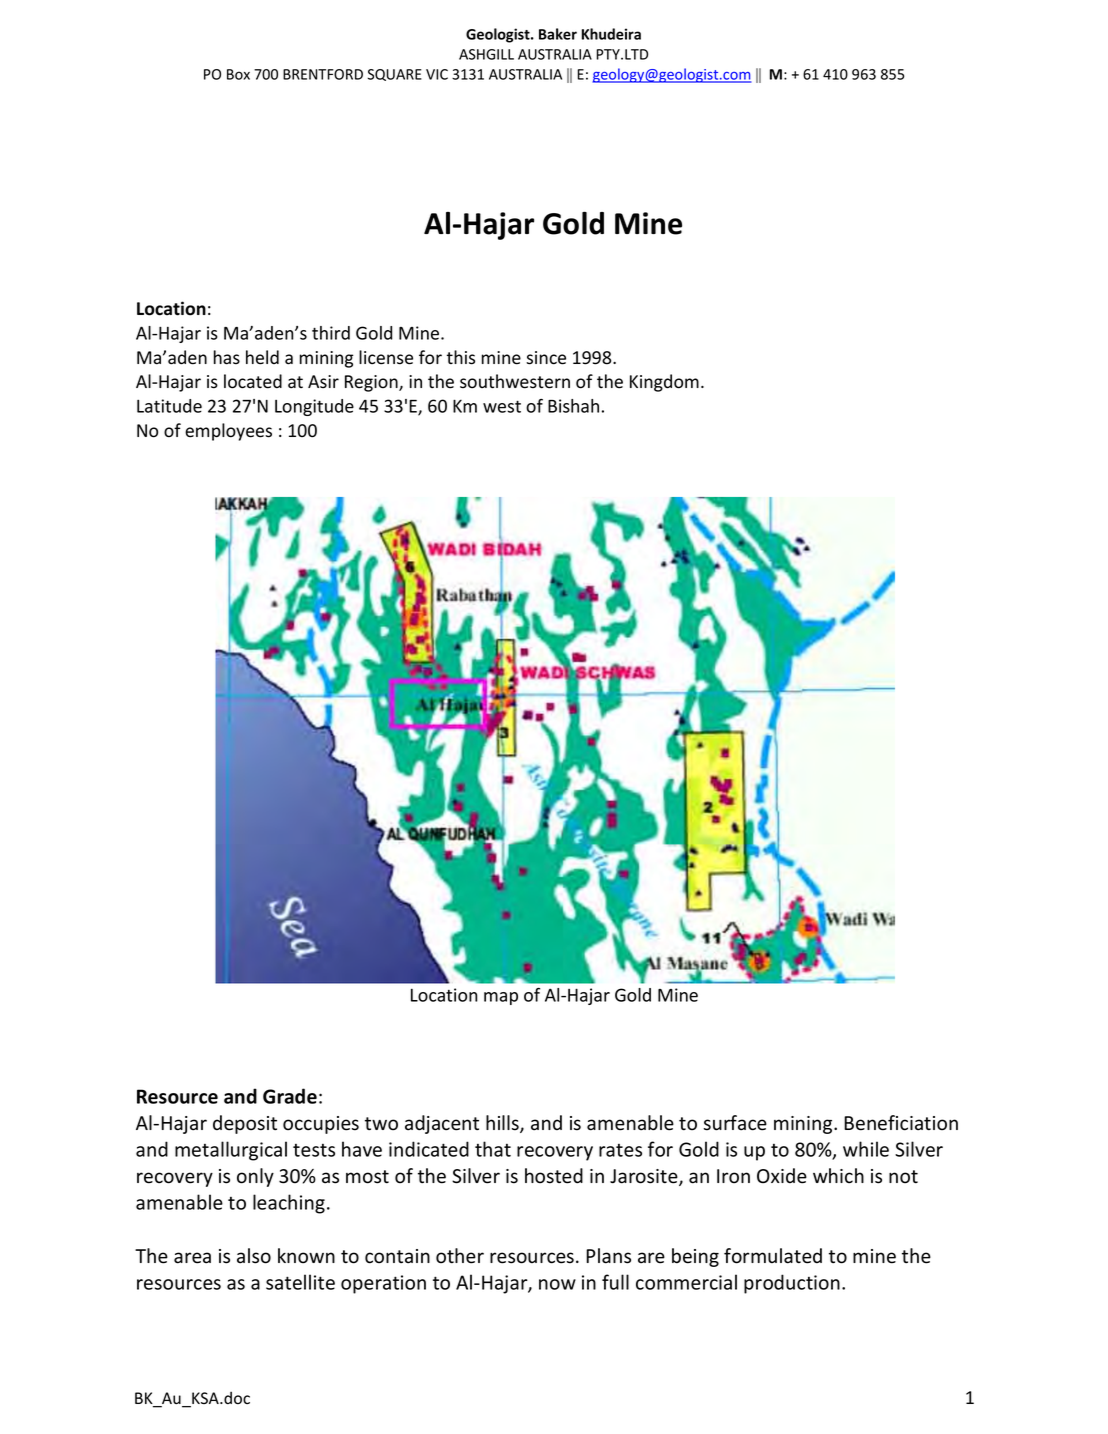 Image resolution: width=1108 pixels, height=1434 pixels. Describe the element at coordinates (546, 358) in the document. I see `since` at that location.
